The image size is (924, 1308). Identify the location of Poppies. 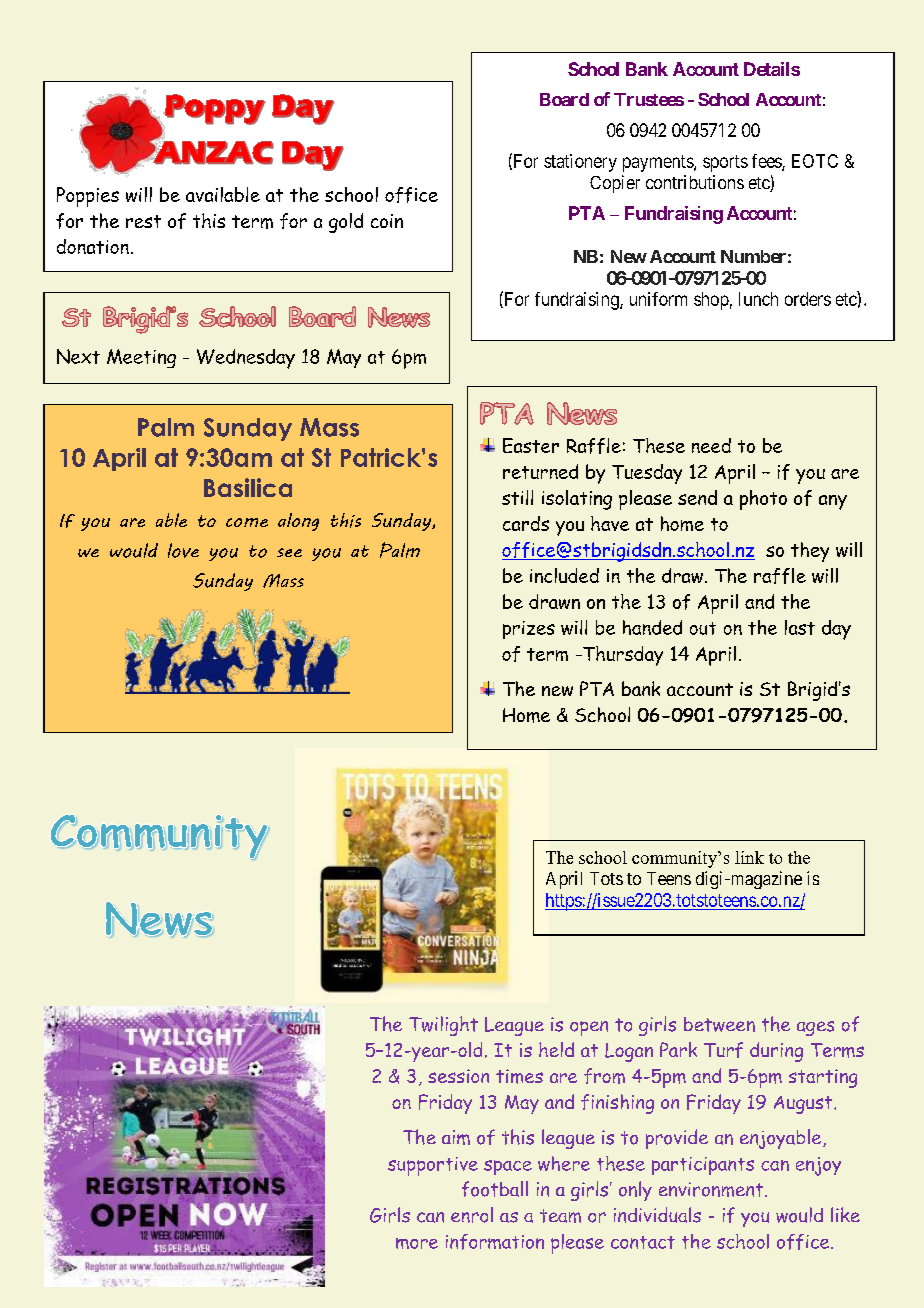
(88, 197).
